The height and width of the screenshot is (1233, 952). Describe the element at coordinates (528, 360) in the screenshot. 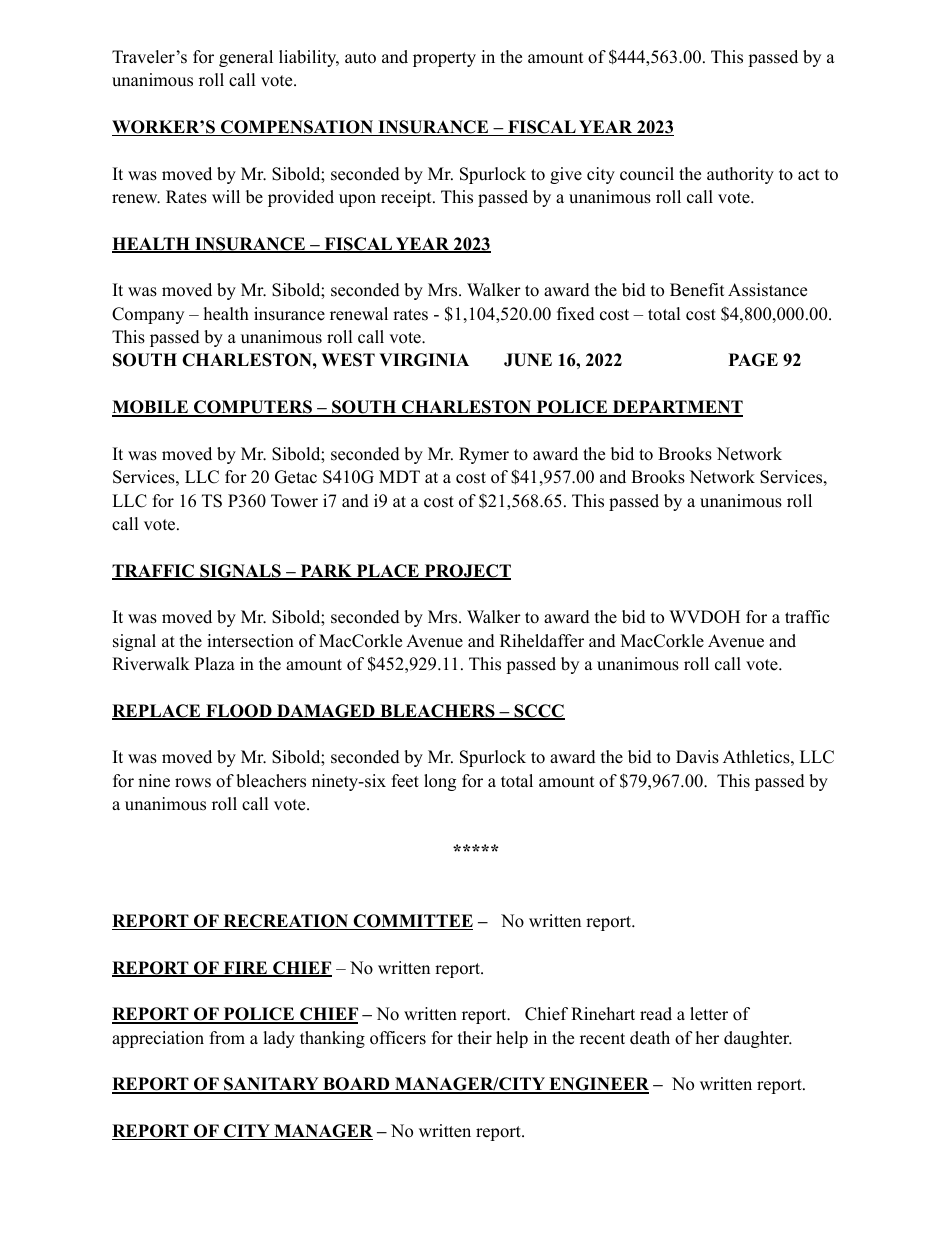

I see `JUNE` at that location.
